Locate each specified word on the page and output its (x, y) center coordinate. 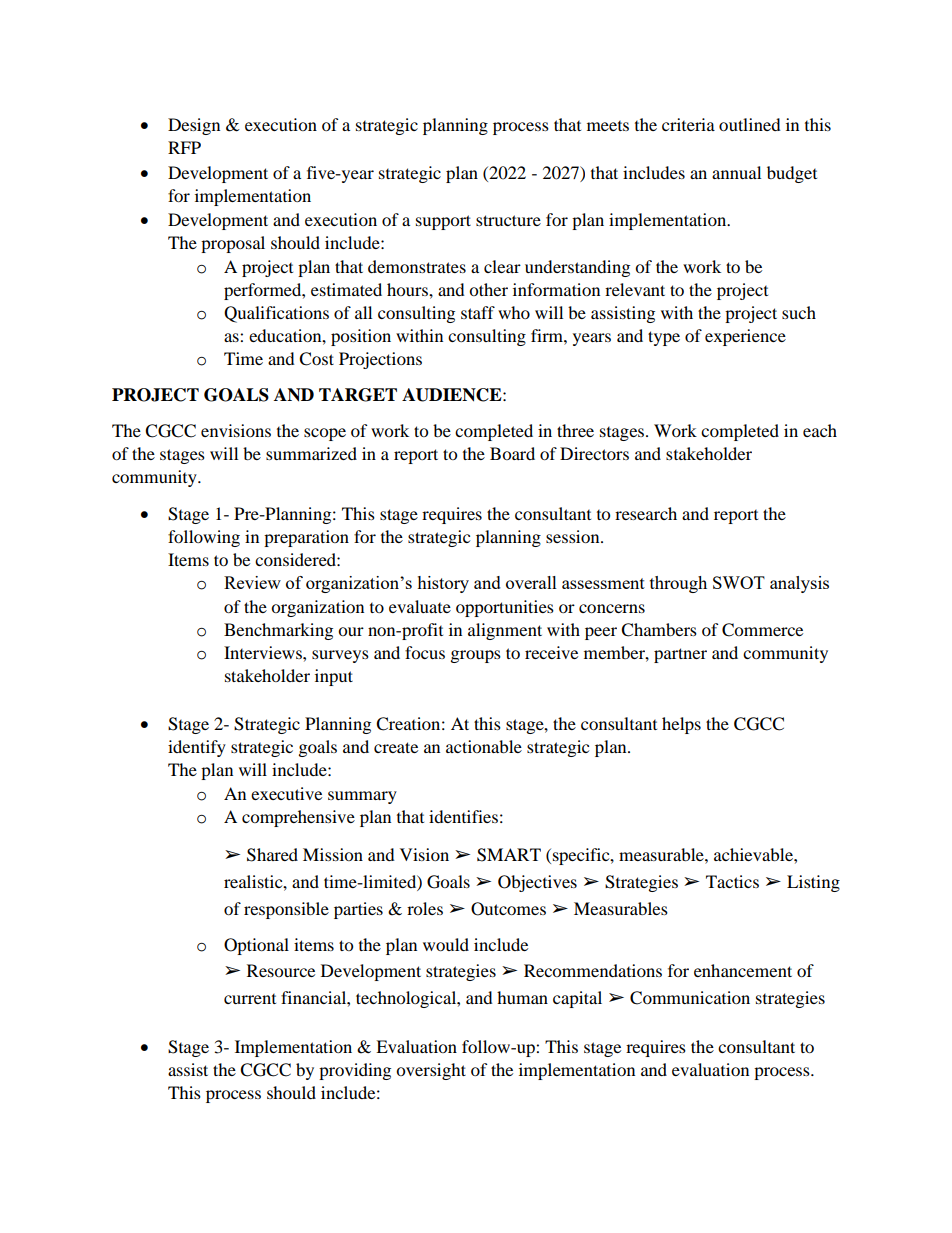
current (250, 999)
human (522, 997)
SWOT (739, 582)
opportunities (505, 608)
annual (736, 172)
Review (252, 582)
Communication (690, 998)
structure (508, 220)
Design (194, 126)
